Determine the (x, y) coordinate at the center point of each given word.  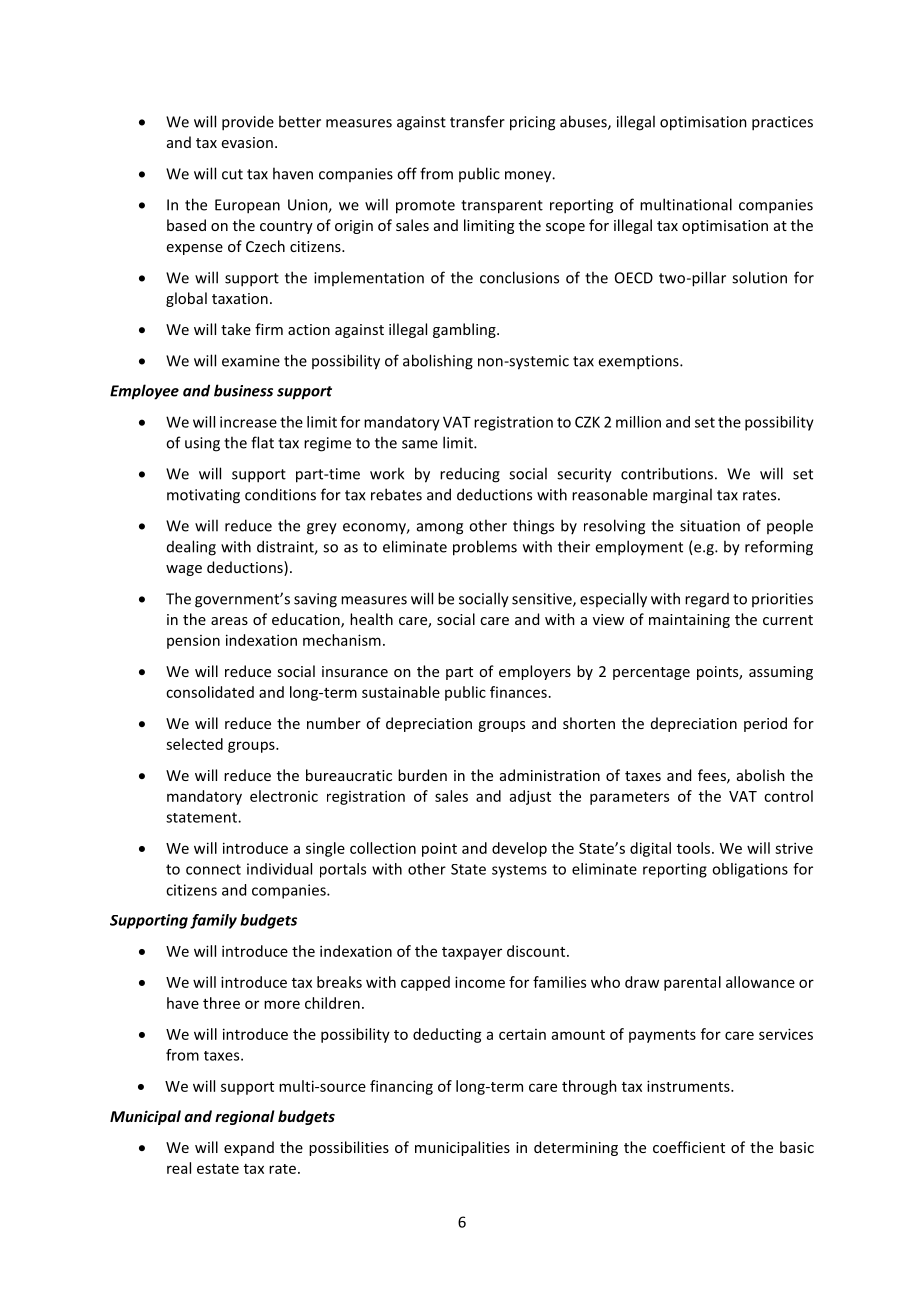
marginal (682, 496)
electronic (284, 796)
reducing (470, 475)
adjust (530, 797)
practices (782, 123)
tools (695, 848)
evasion (247, 142)
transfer (477, 121)
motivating (203, 496)
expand (249, 1148)
